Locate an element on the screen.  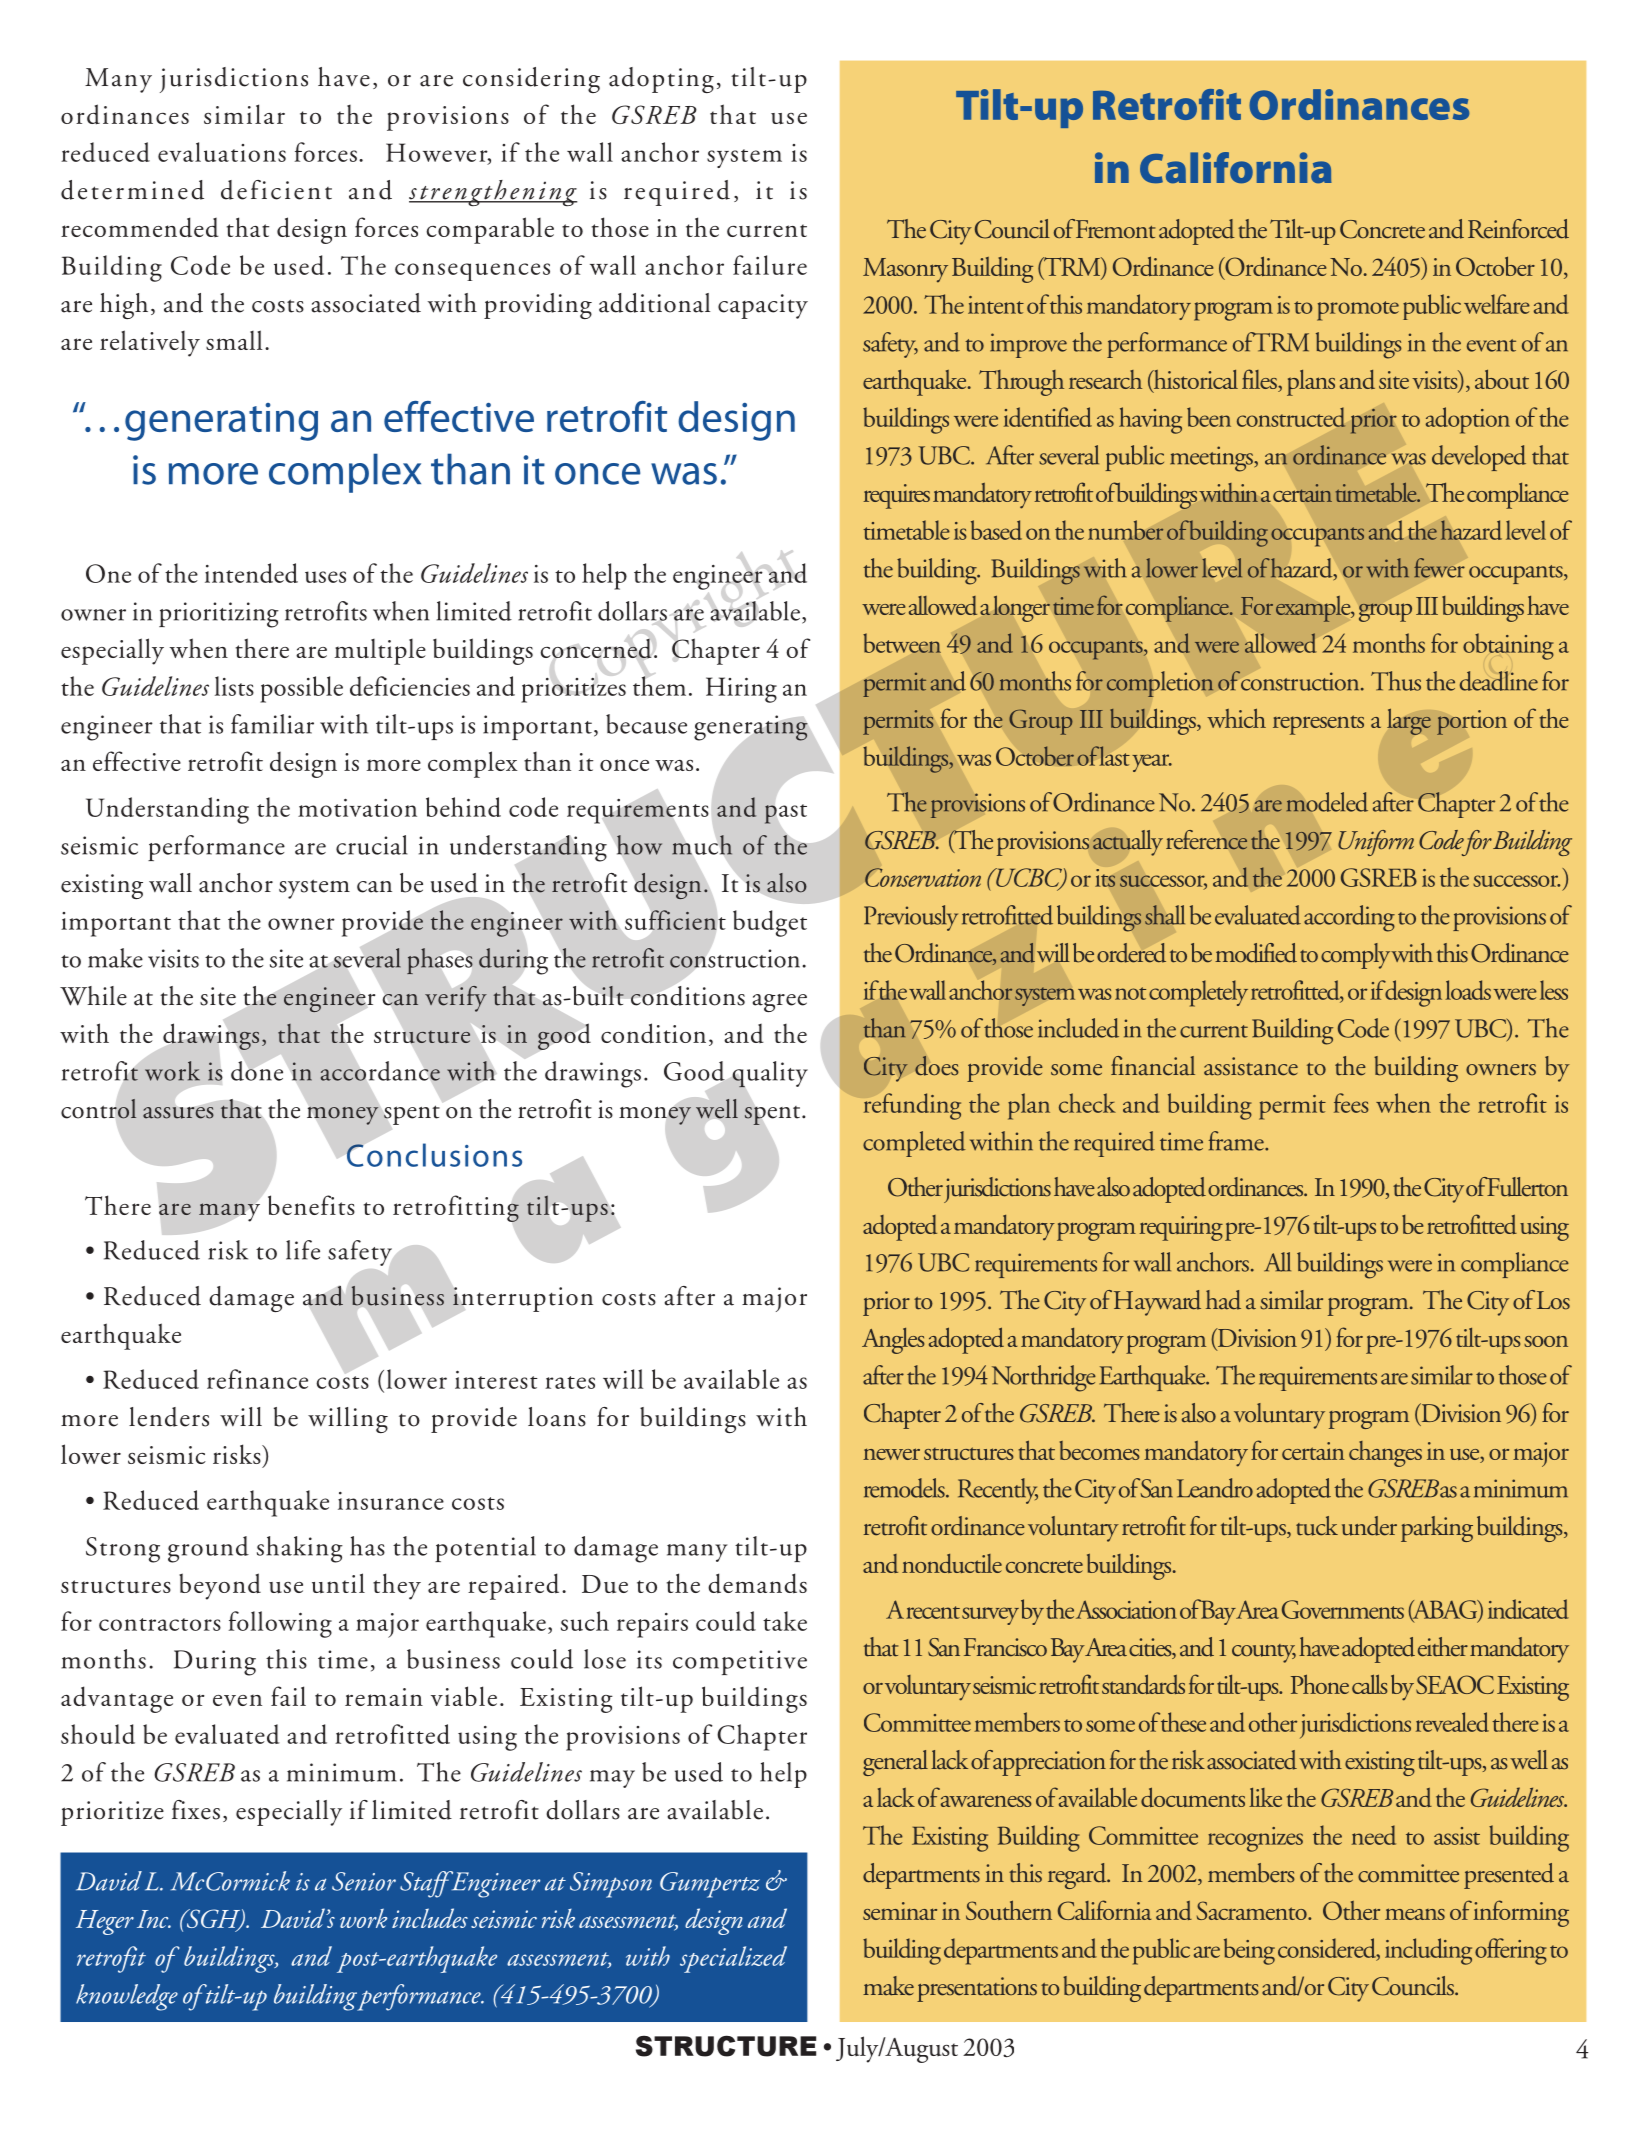
done is located at coordinates (257, 1071).
